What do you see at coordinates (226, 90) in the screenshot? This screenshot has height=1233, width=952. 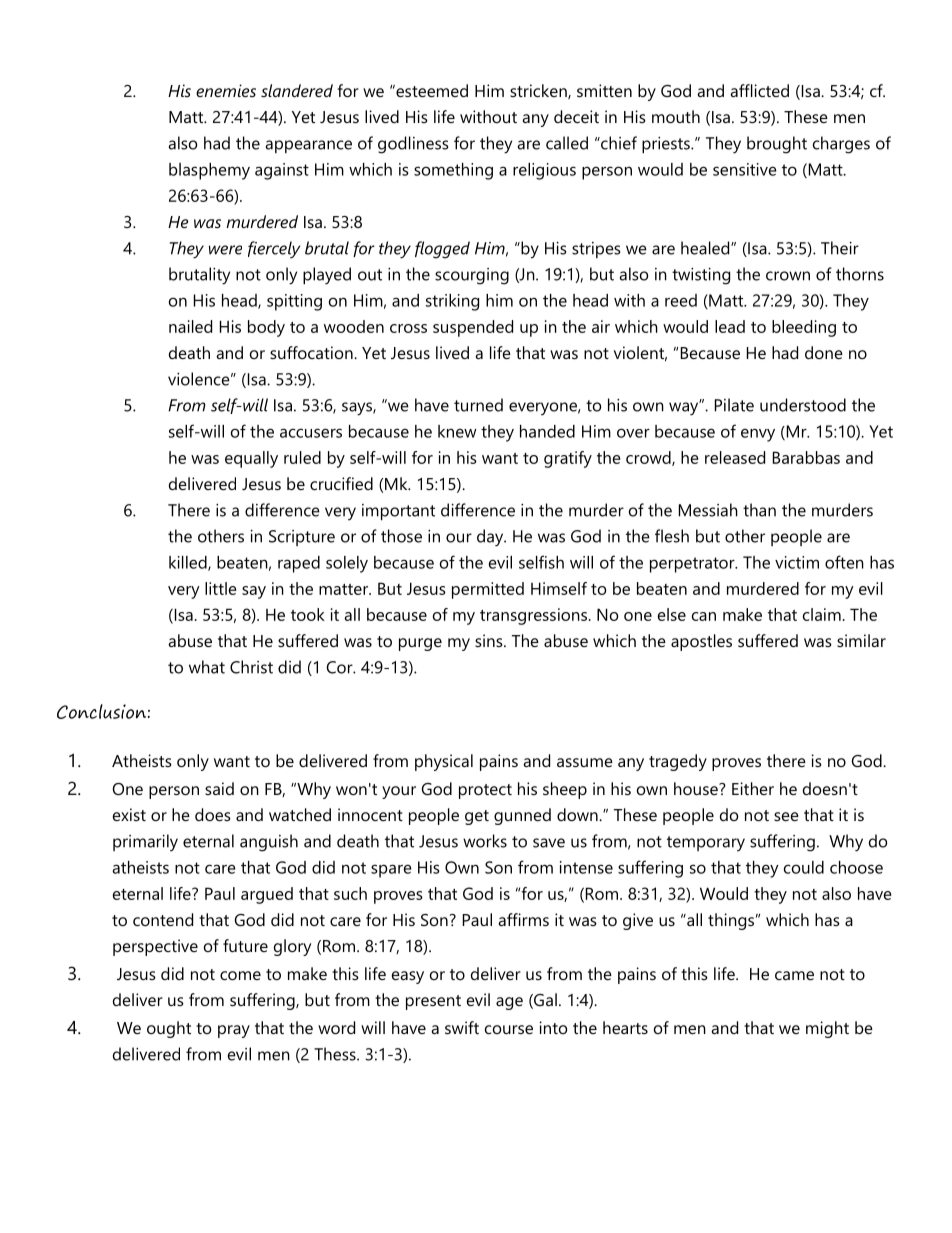 I see `enemies` at bounding box center [226, 90].
